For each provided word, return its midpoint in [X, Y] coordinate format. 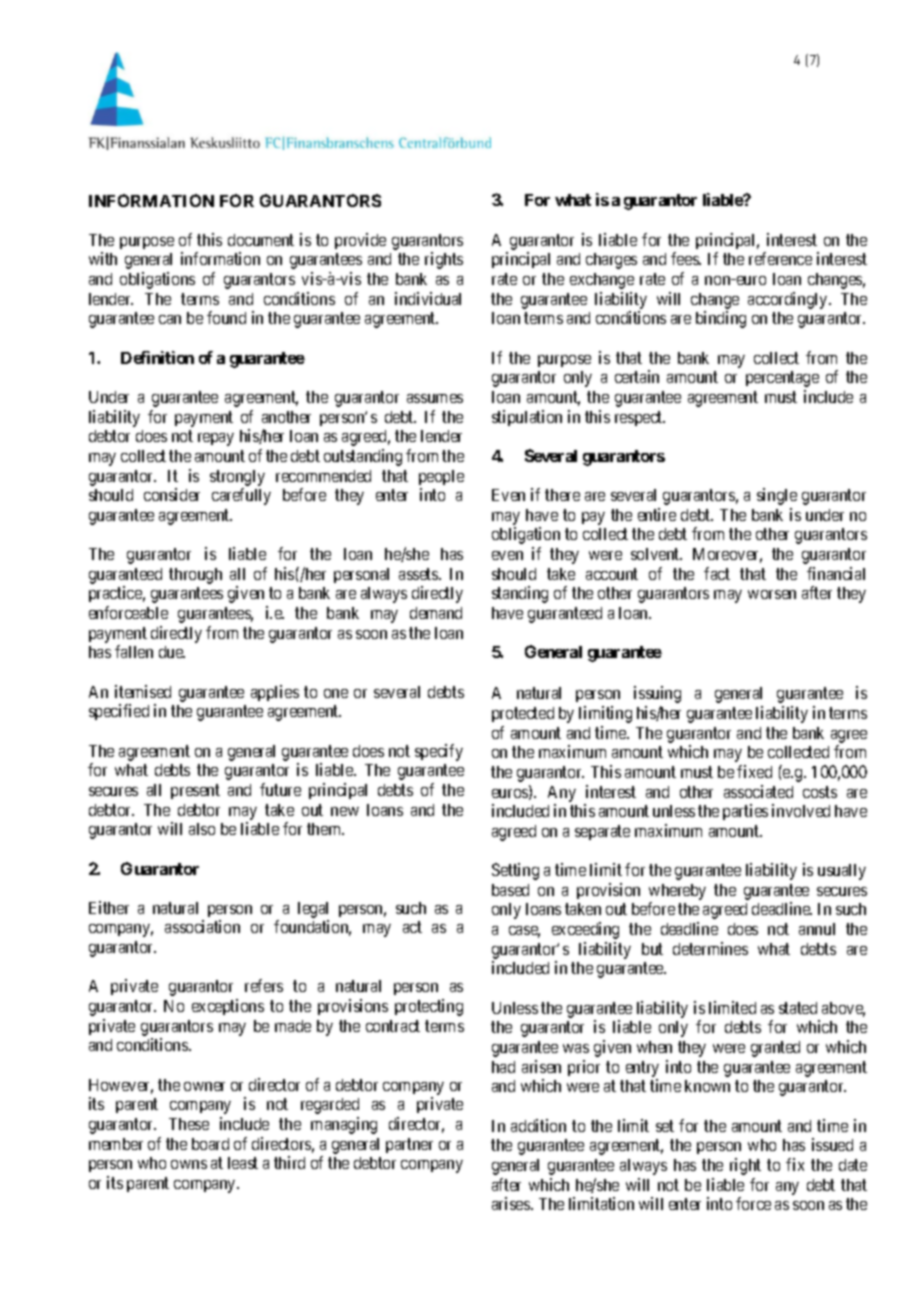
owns [189, 1164]
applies [275, 693]
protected [523, 714]
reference [780, 258]
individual [428, 298]
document [261, 240]
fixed [754, 771]
